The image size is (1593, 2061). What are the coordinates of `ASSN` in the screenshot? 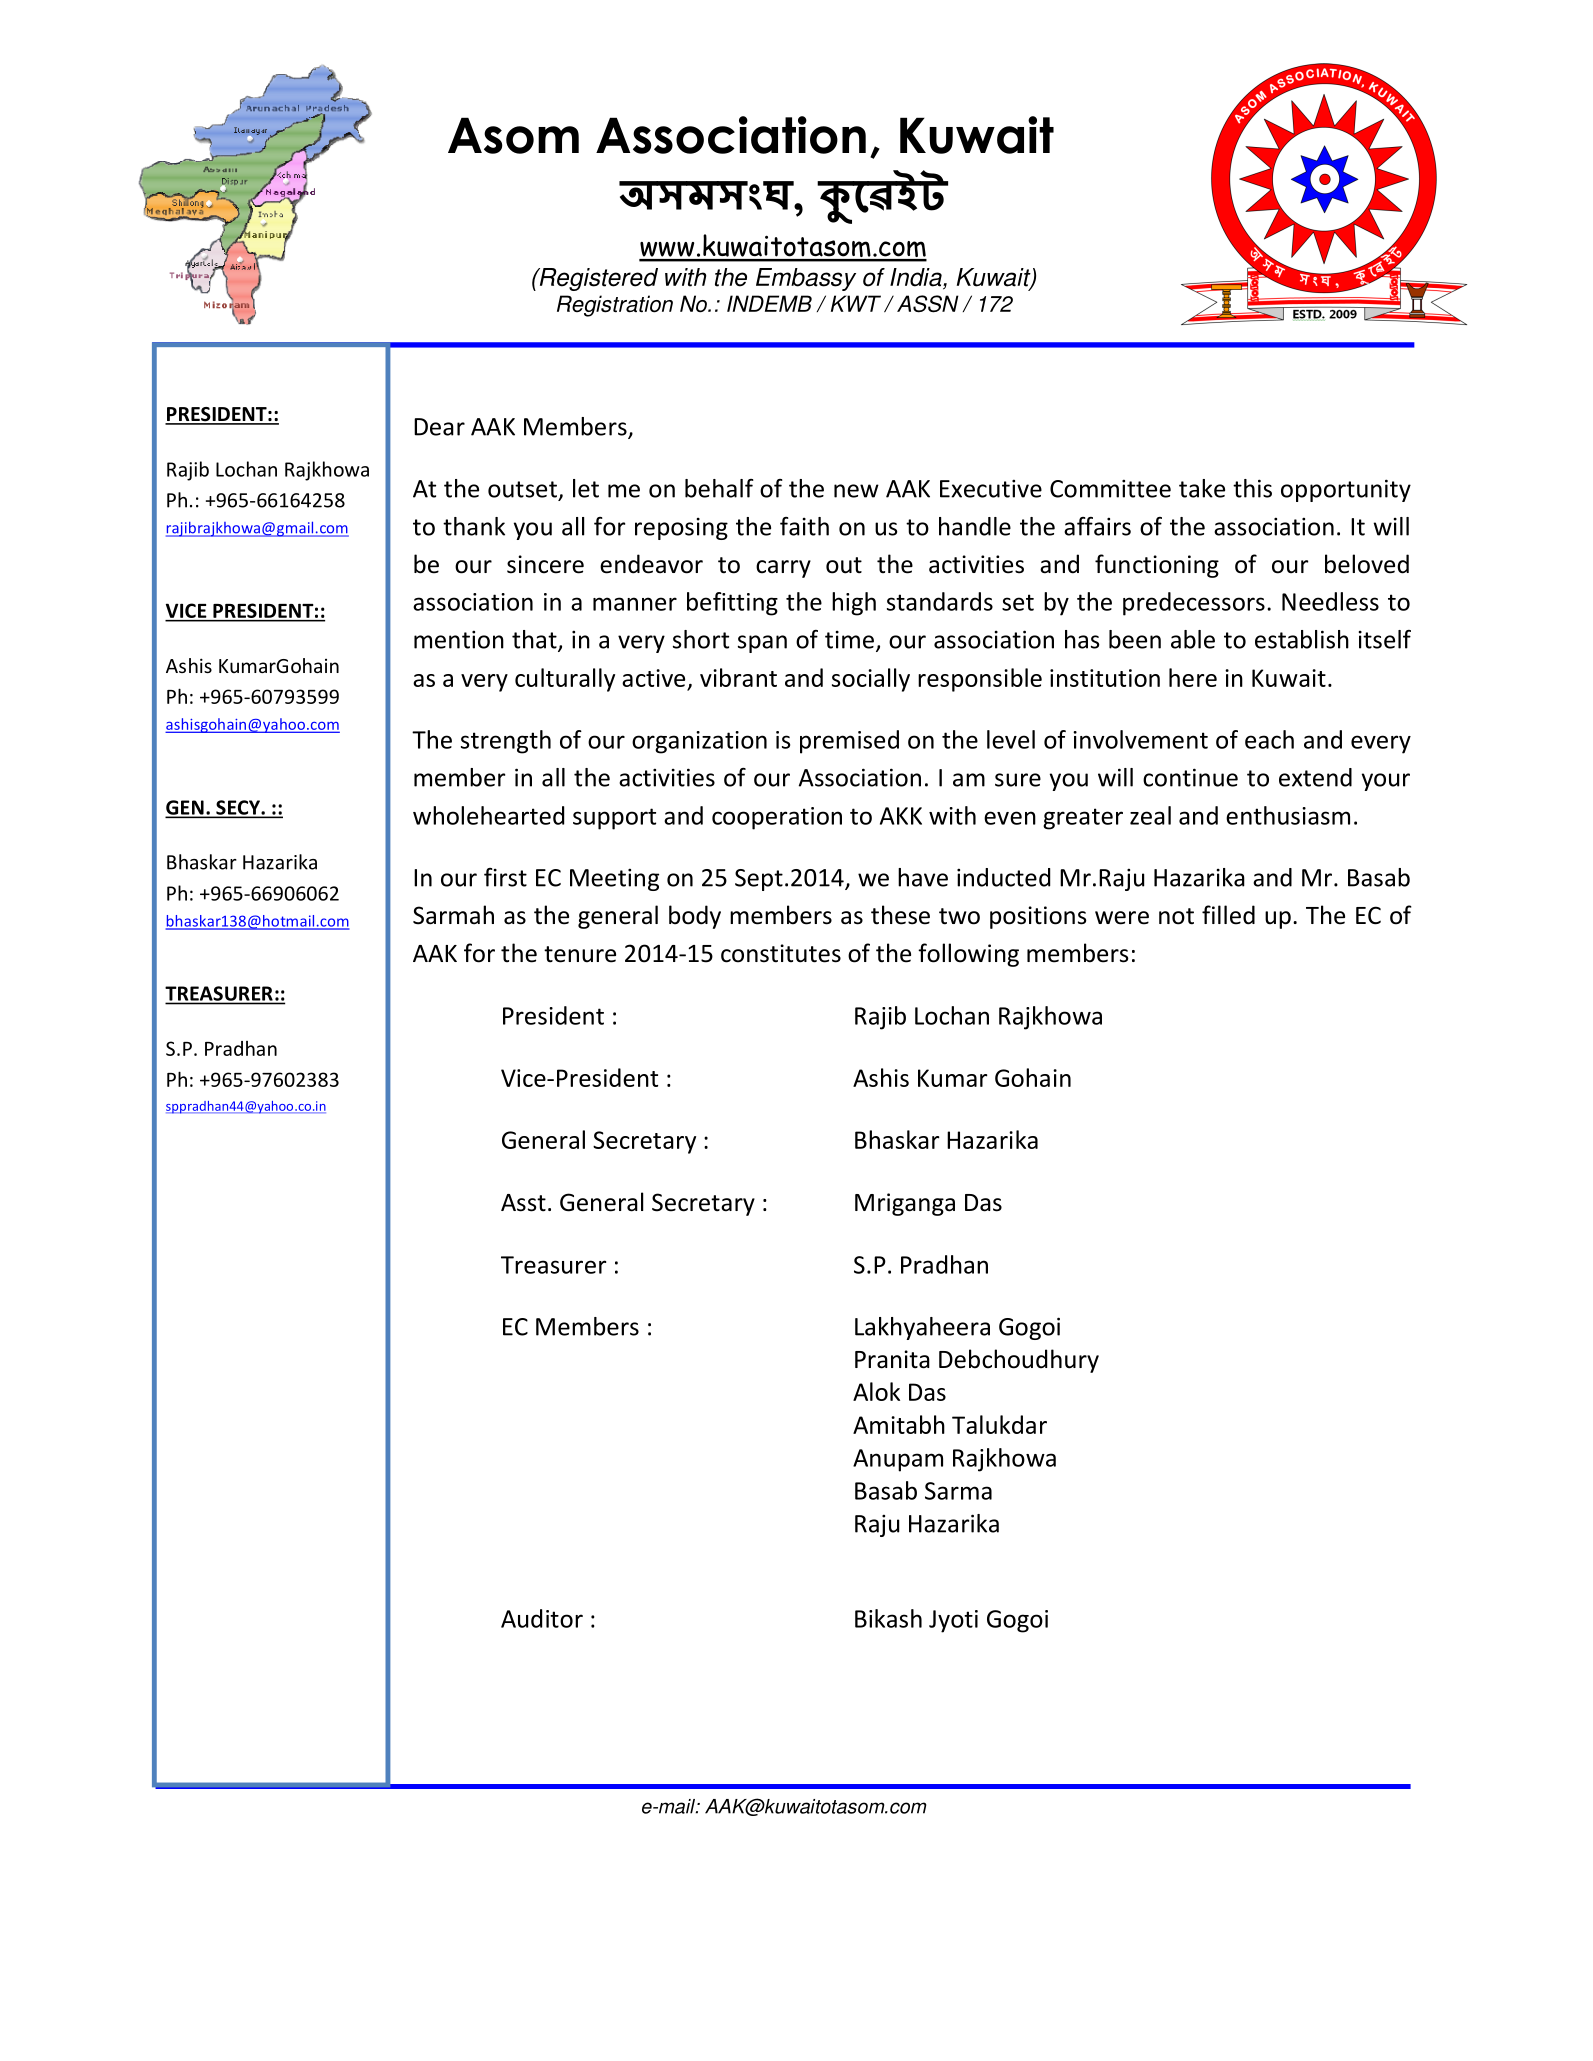 It's located at (928, 304).
